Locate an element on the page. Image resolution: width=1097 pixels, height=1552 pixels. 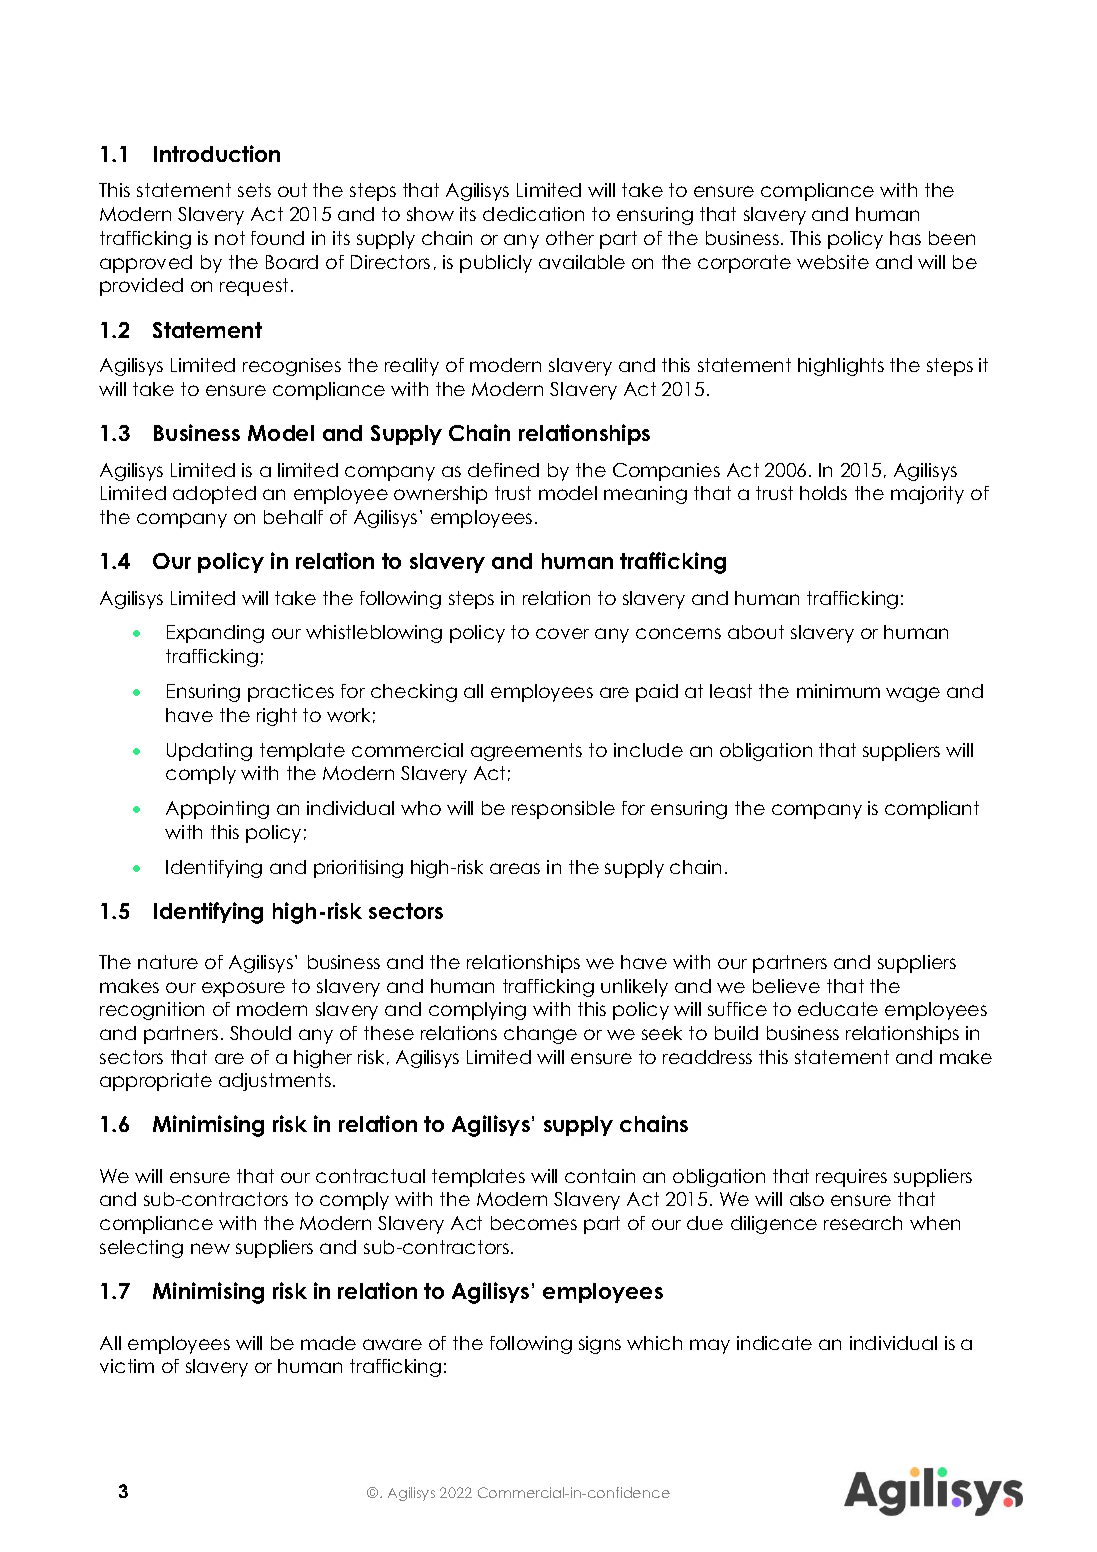
sets is located at coordinates (254, 190).
